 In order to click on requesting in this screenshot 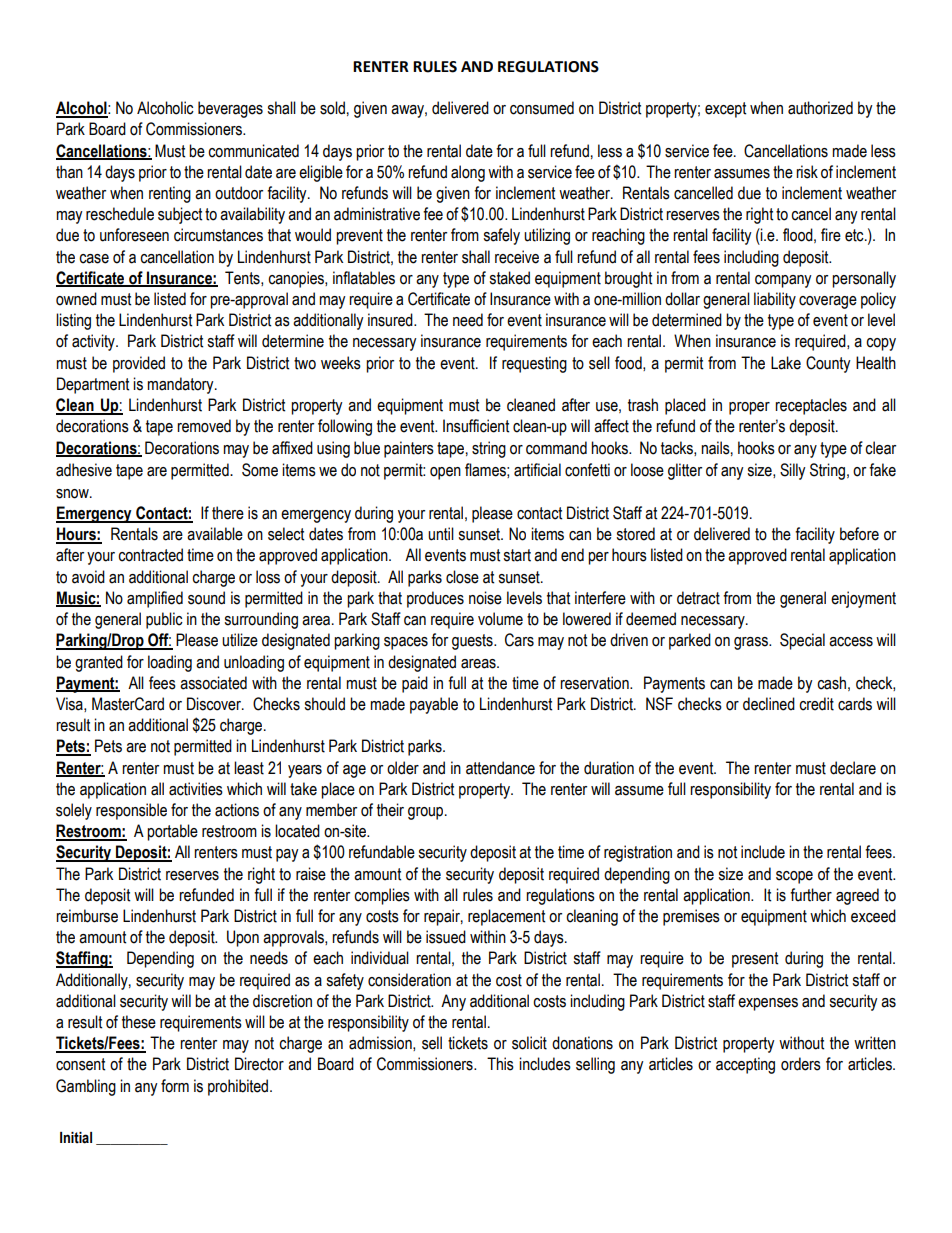, I will do `click(534, 364)`.
